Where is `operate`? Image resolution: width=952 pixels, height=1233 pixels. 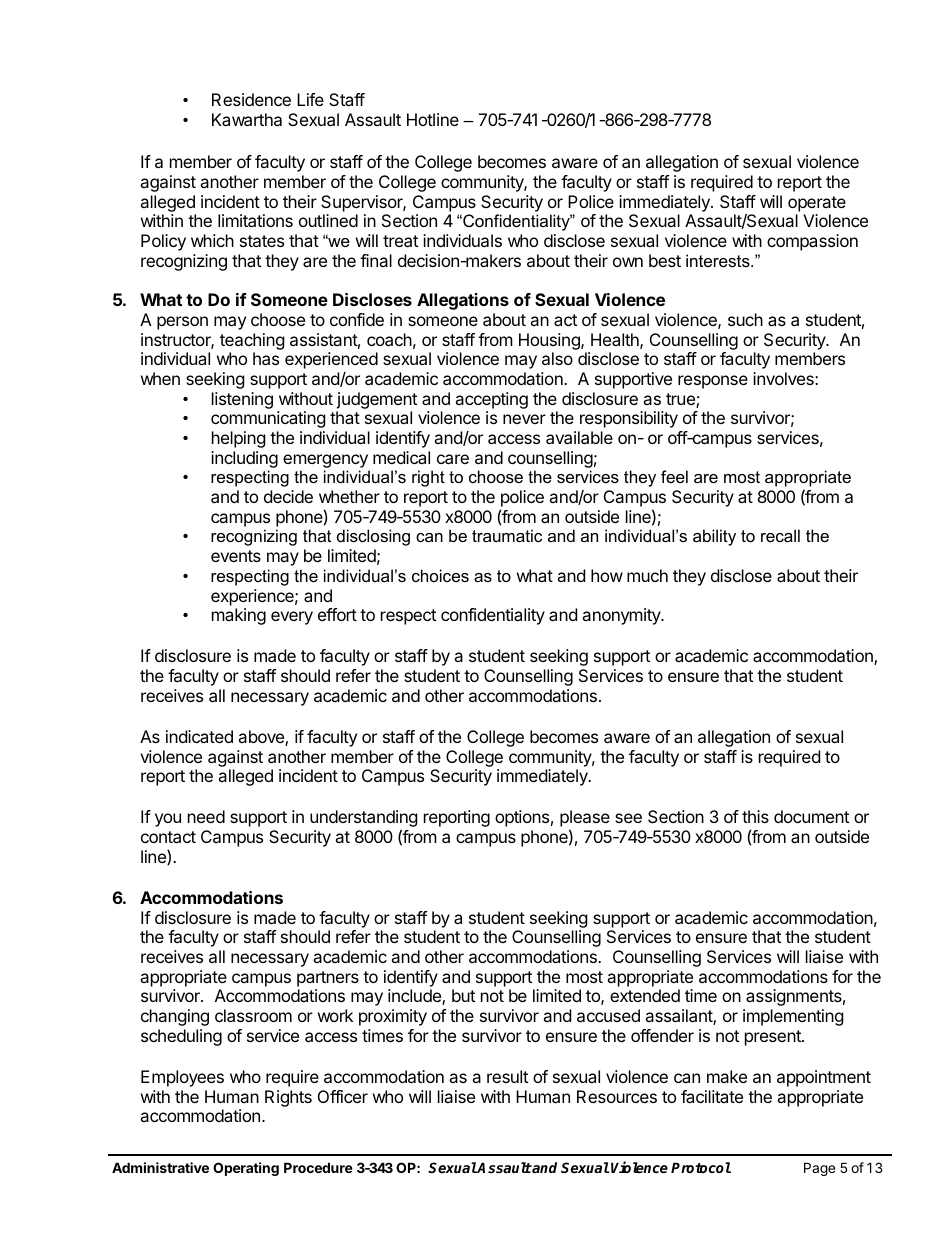
operate is located at coordinates (817, 204).
